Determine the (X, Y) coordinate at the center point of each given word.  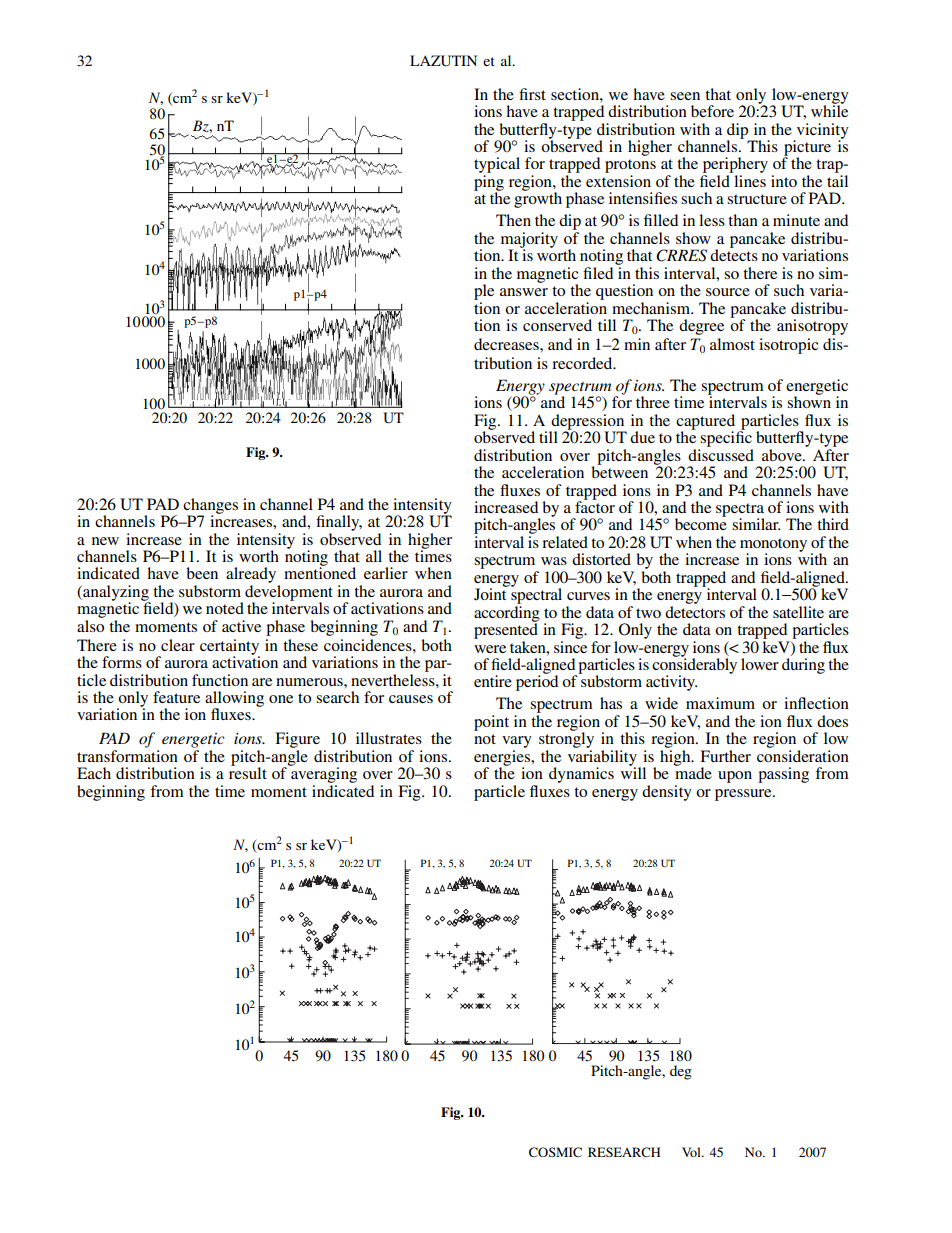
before (712, 111)
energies (503, 759)
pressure (744, 795)
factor (595, 506)
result (248, 772)
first (532, 94)
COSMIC (555, 1152)
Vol (692, 1152)
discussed (721, 455)
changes (210, 507)
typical (497, 166)
